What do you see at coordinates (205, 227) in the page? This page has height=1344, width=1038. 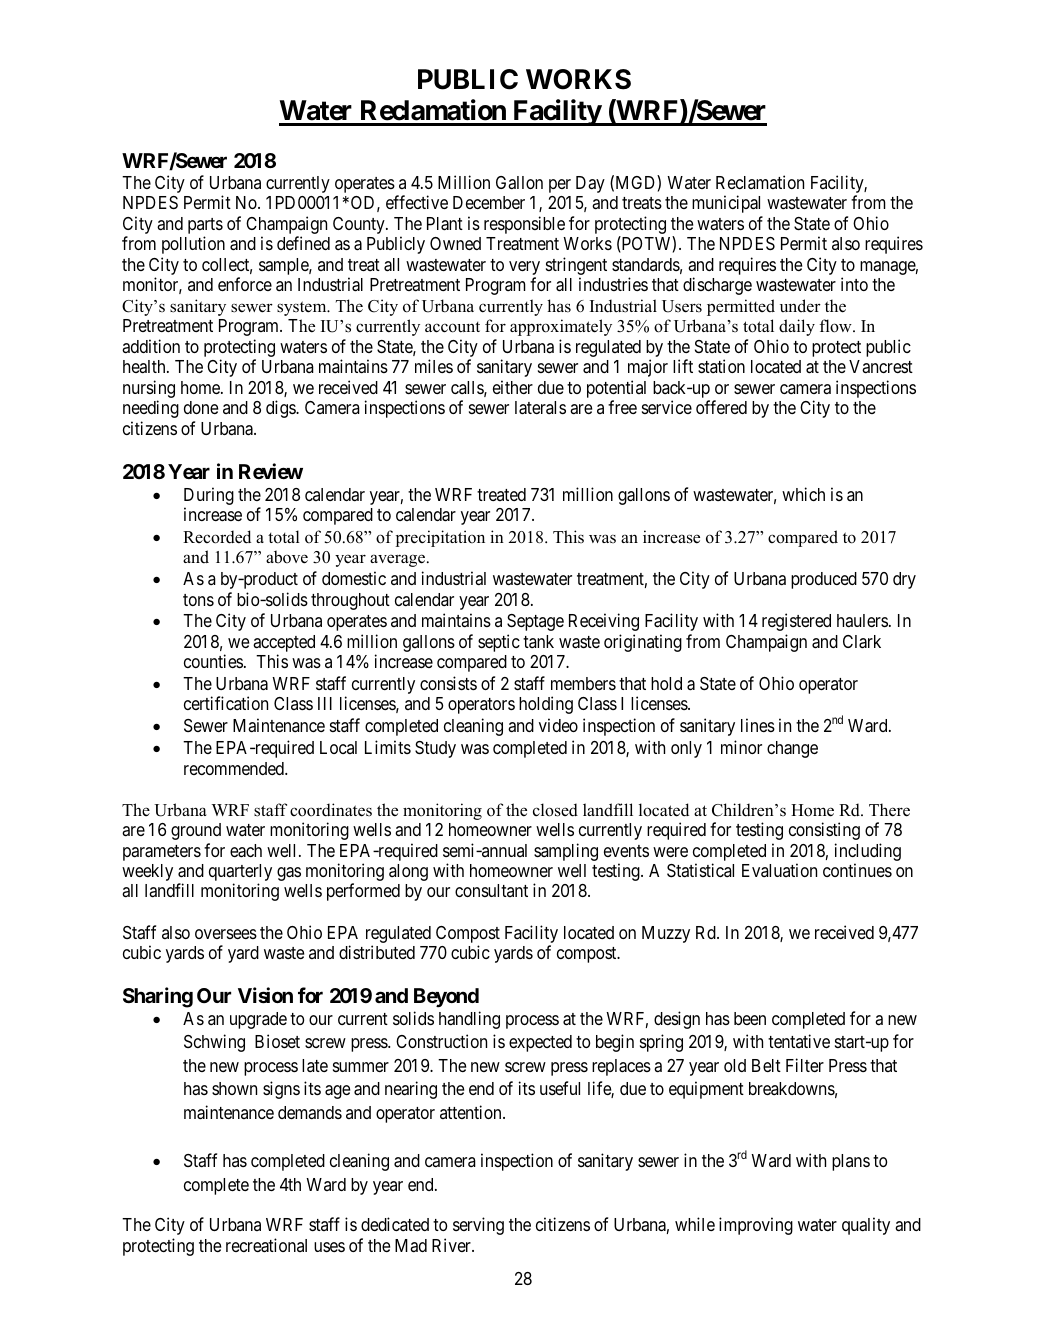 I see `parts` at bounding box center [205, 227].
